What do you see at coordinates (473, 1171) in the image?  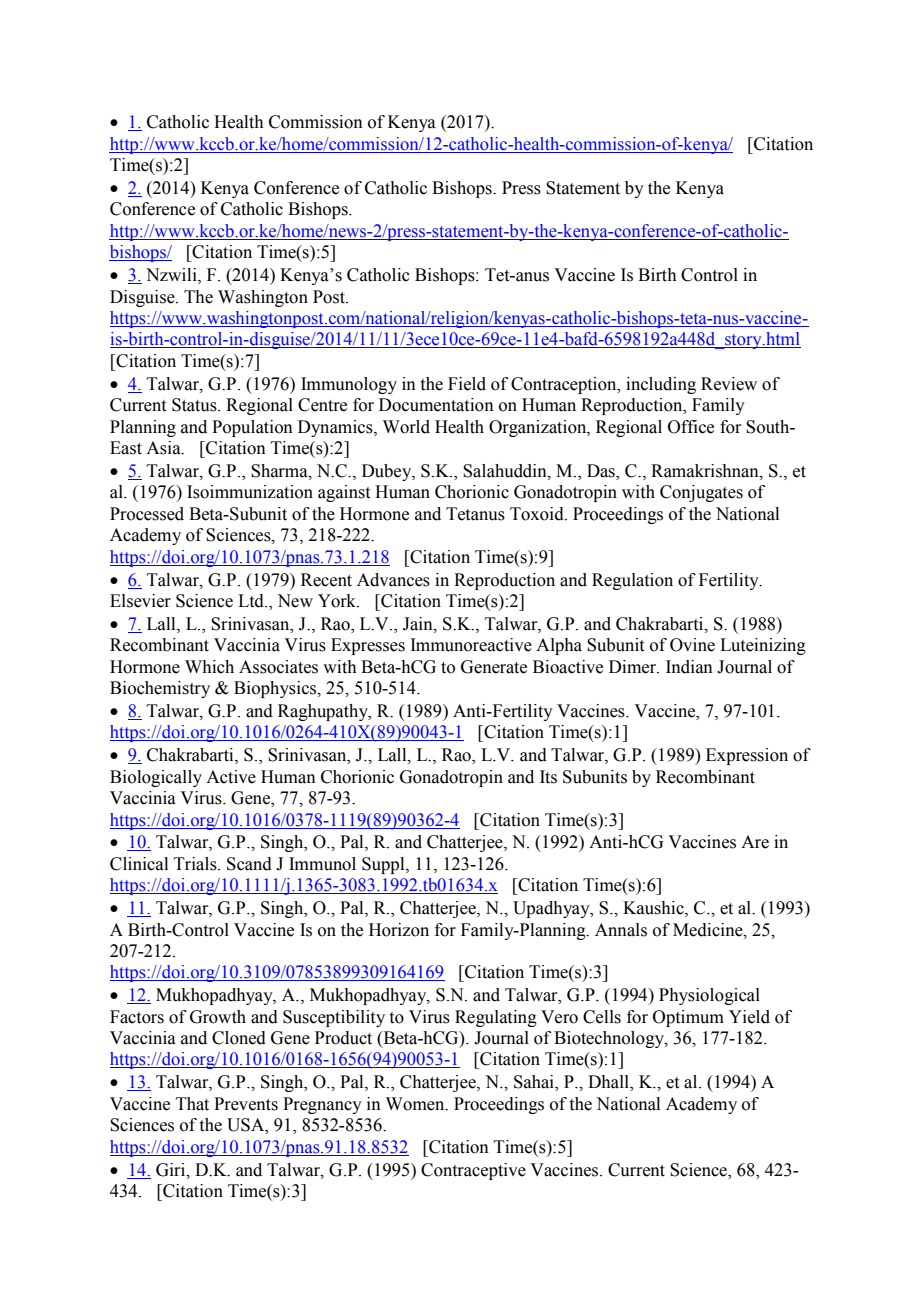 I see `Contraceptive` at bounding box center [473, 1171].
